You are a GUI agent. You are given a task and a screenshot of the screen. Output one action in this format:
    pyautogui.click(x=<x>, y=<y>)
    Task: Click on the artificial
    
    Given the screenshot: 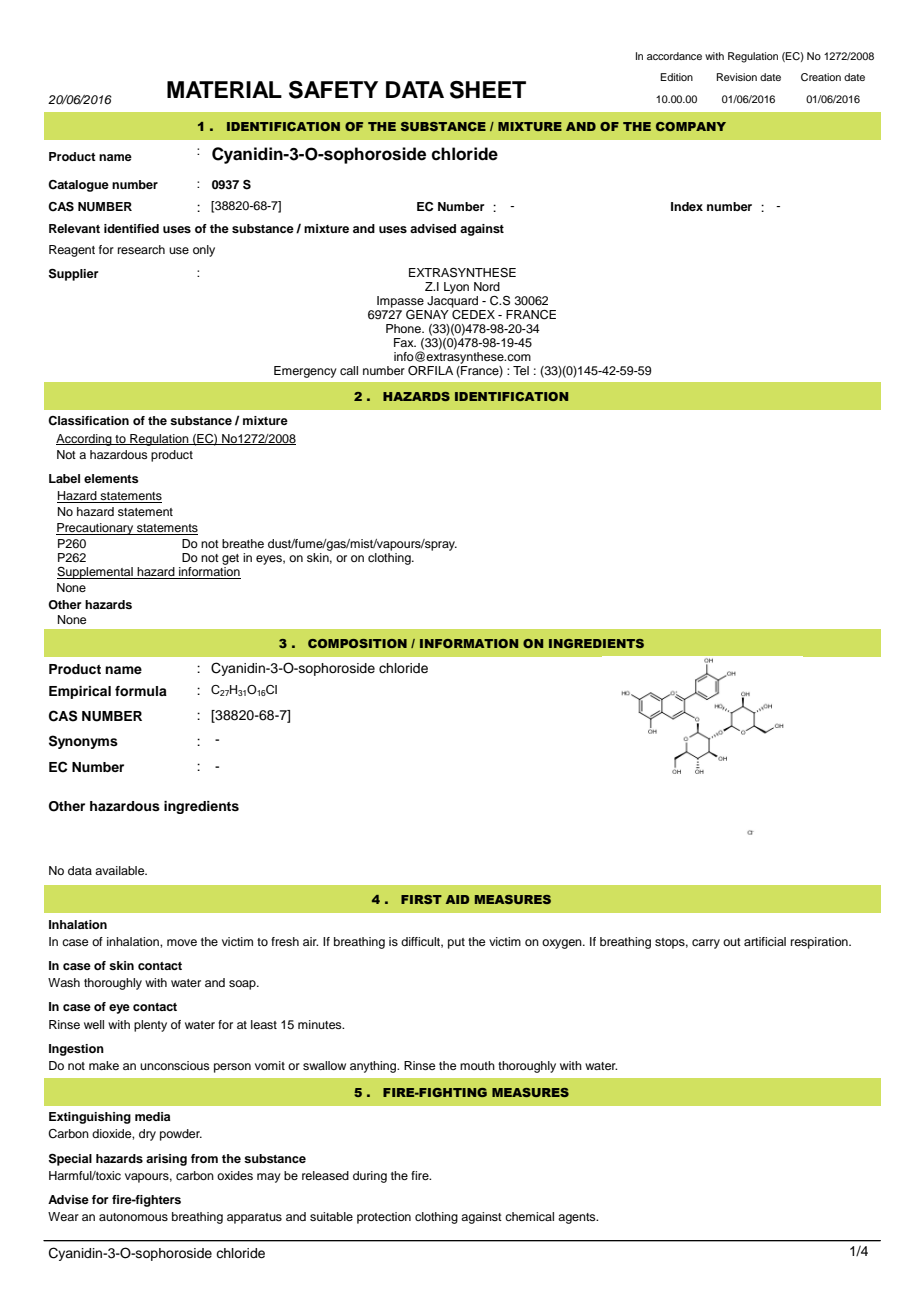 What is the action you would take?
    pyautogui.click(x=765, y=941)
